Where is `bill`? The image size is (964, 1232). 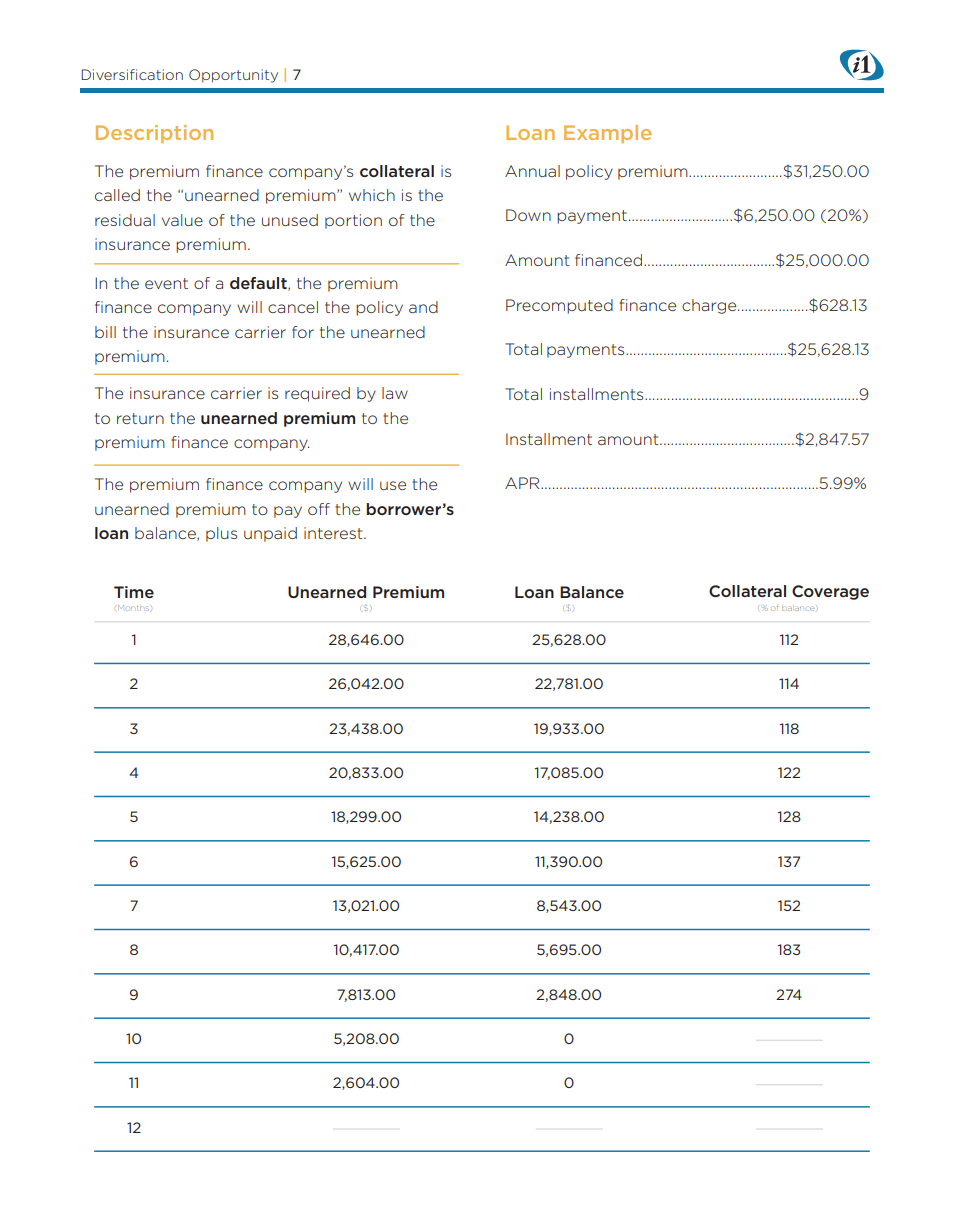
bill is located at coordinates (105, 332).
